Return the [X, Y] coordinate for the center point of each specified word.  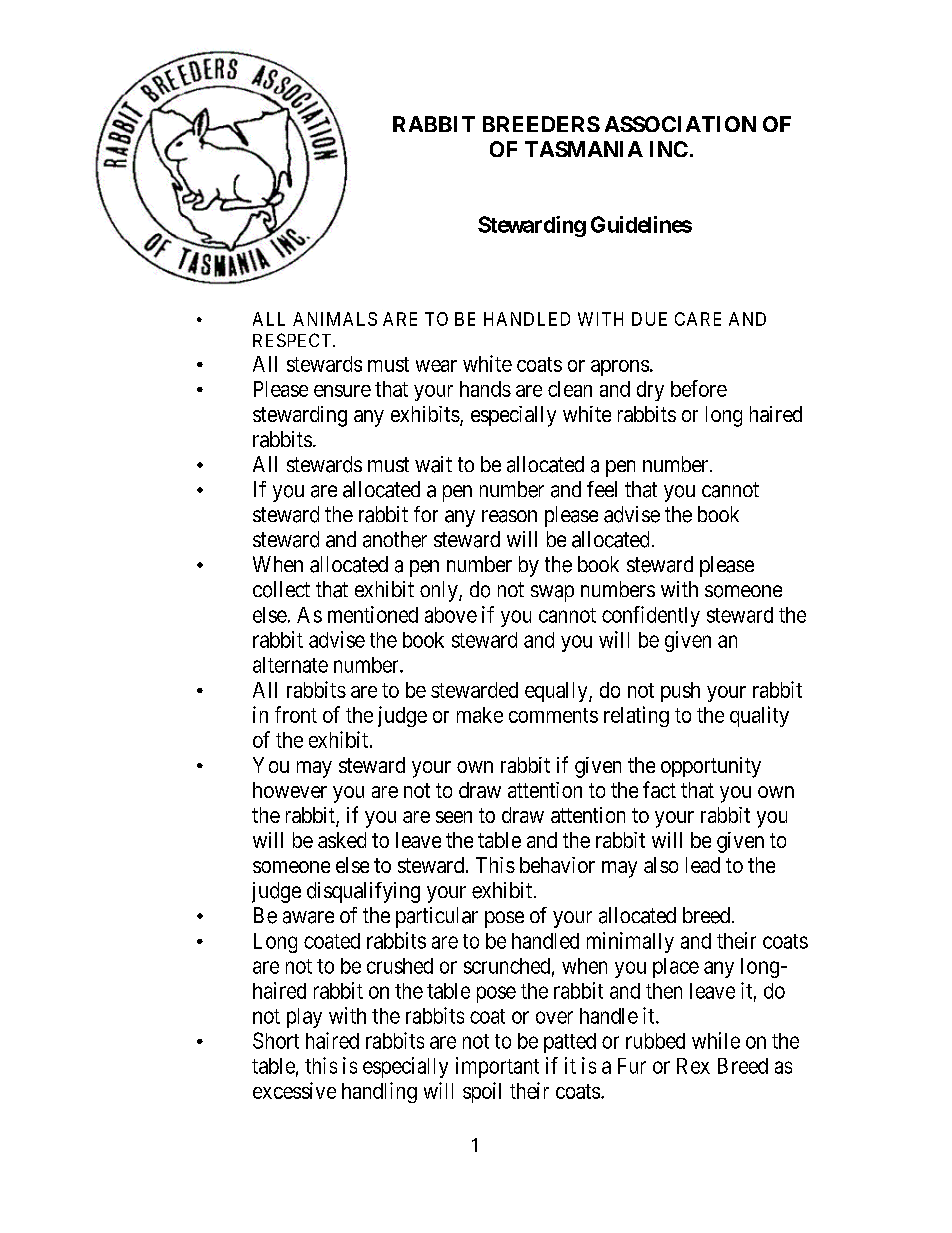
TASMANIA [584, 149]
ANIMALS [335, 319]
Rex [693, 1066]
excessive [294, 1090]
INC [669, 149]
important [497, 1067]
